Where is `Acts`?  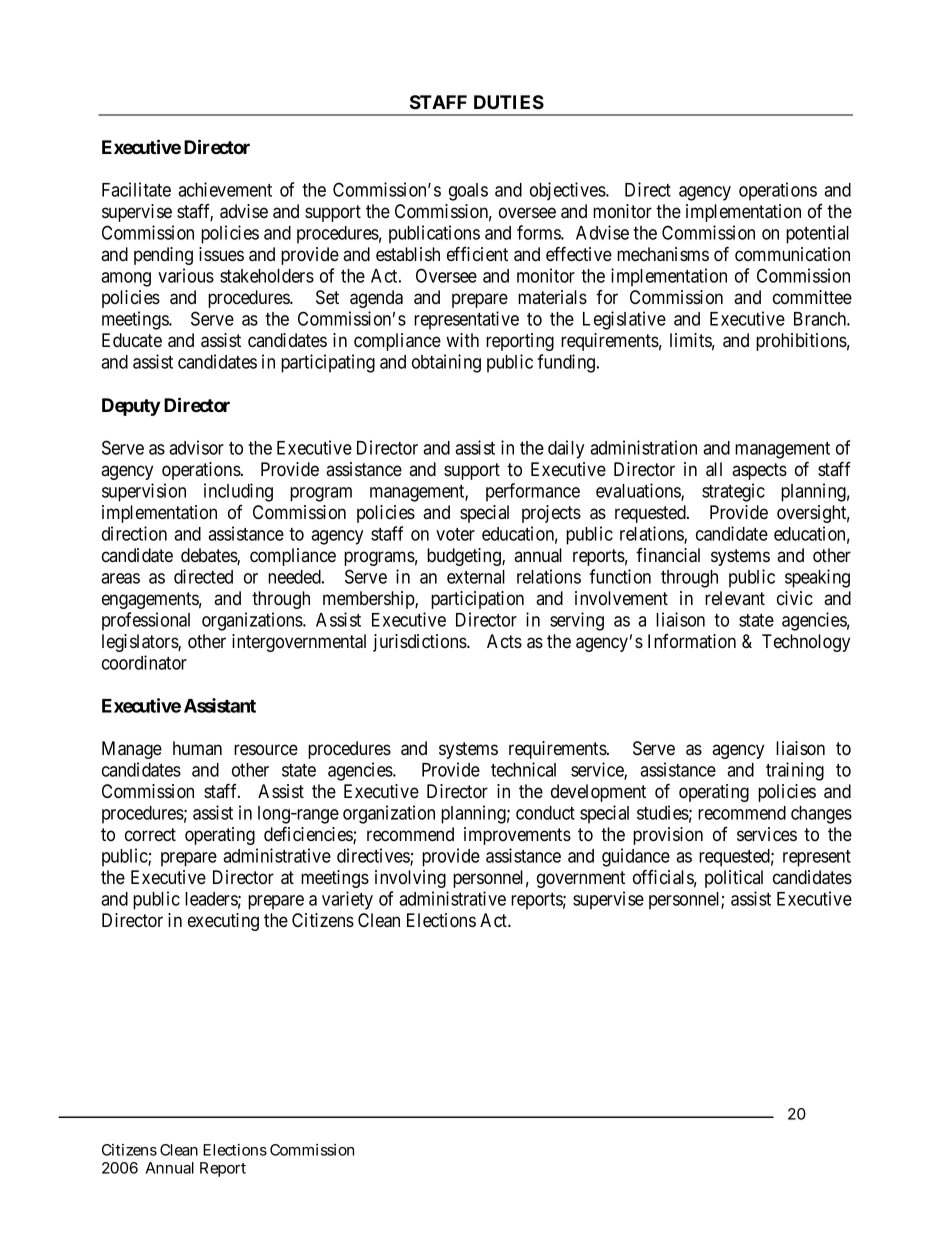 Acts is located at coordinates (504, 641).
